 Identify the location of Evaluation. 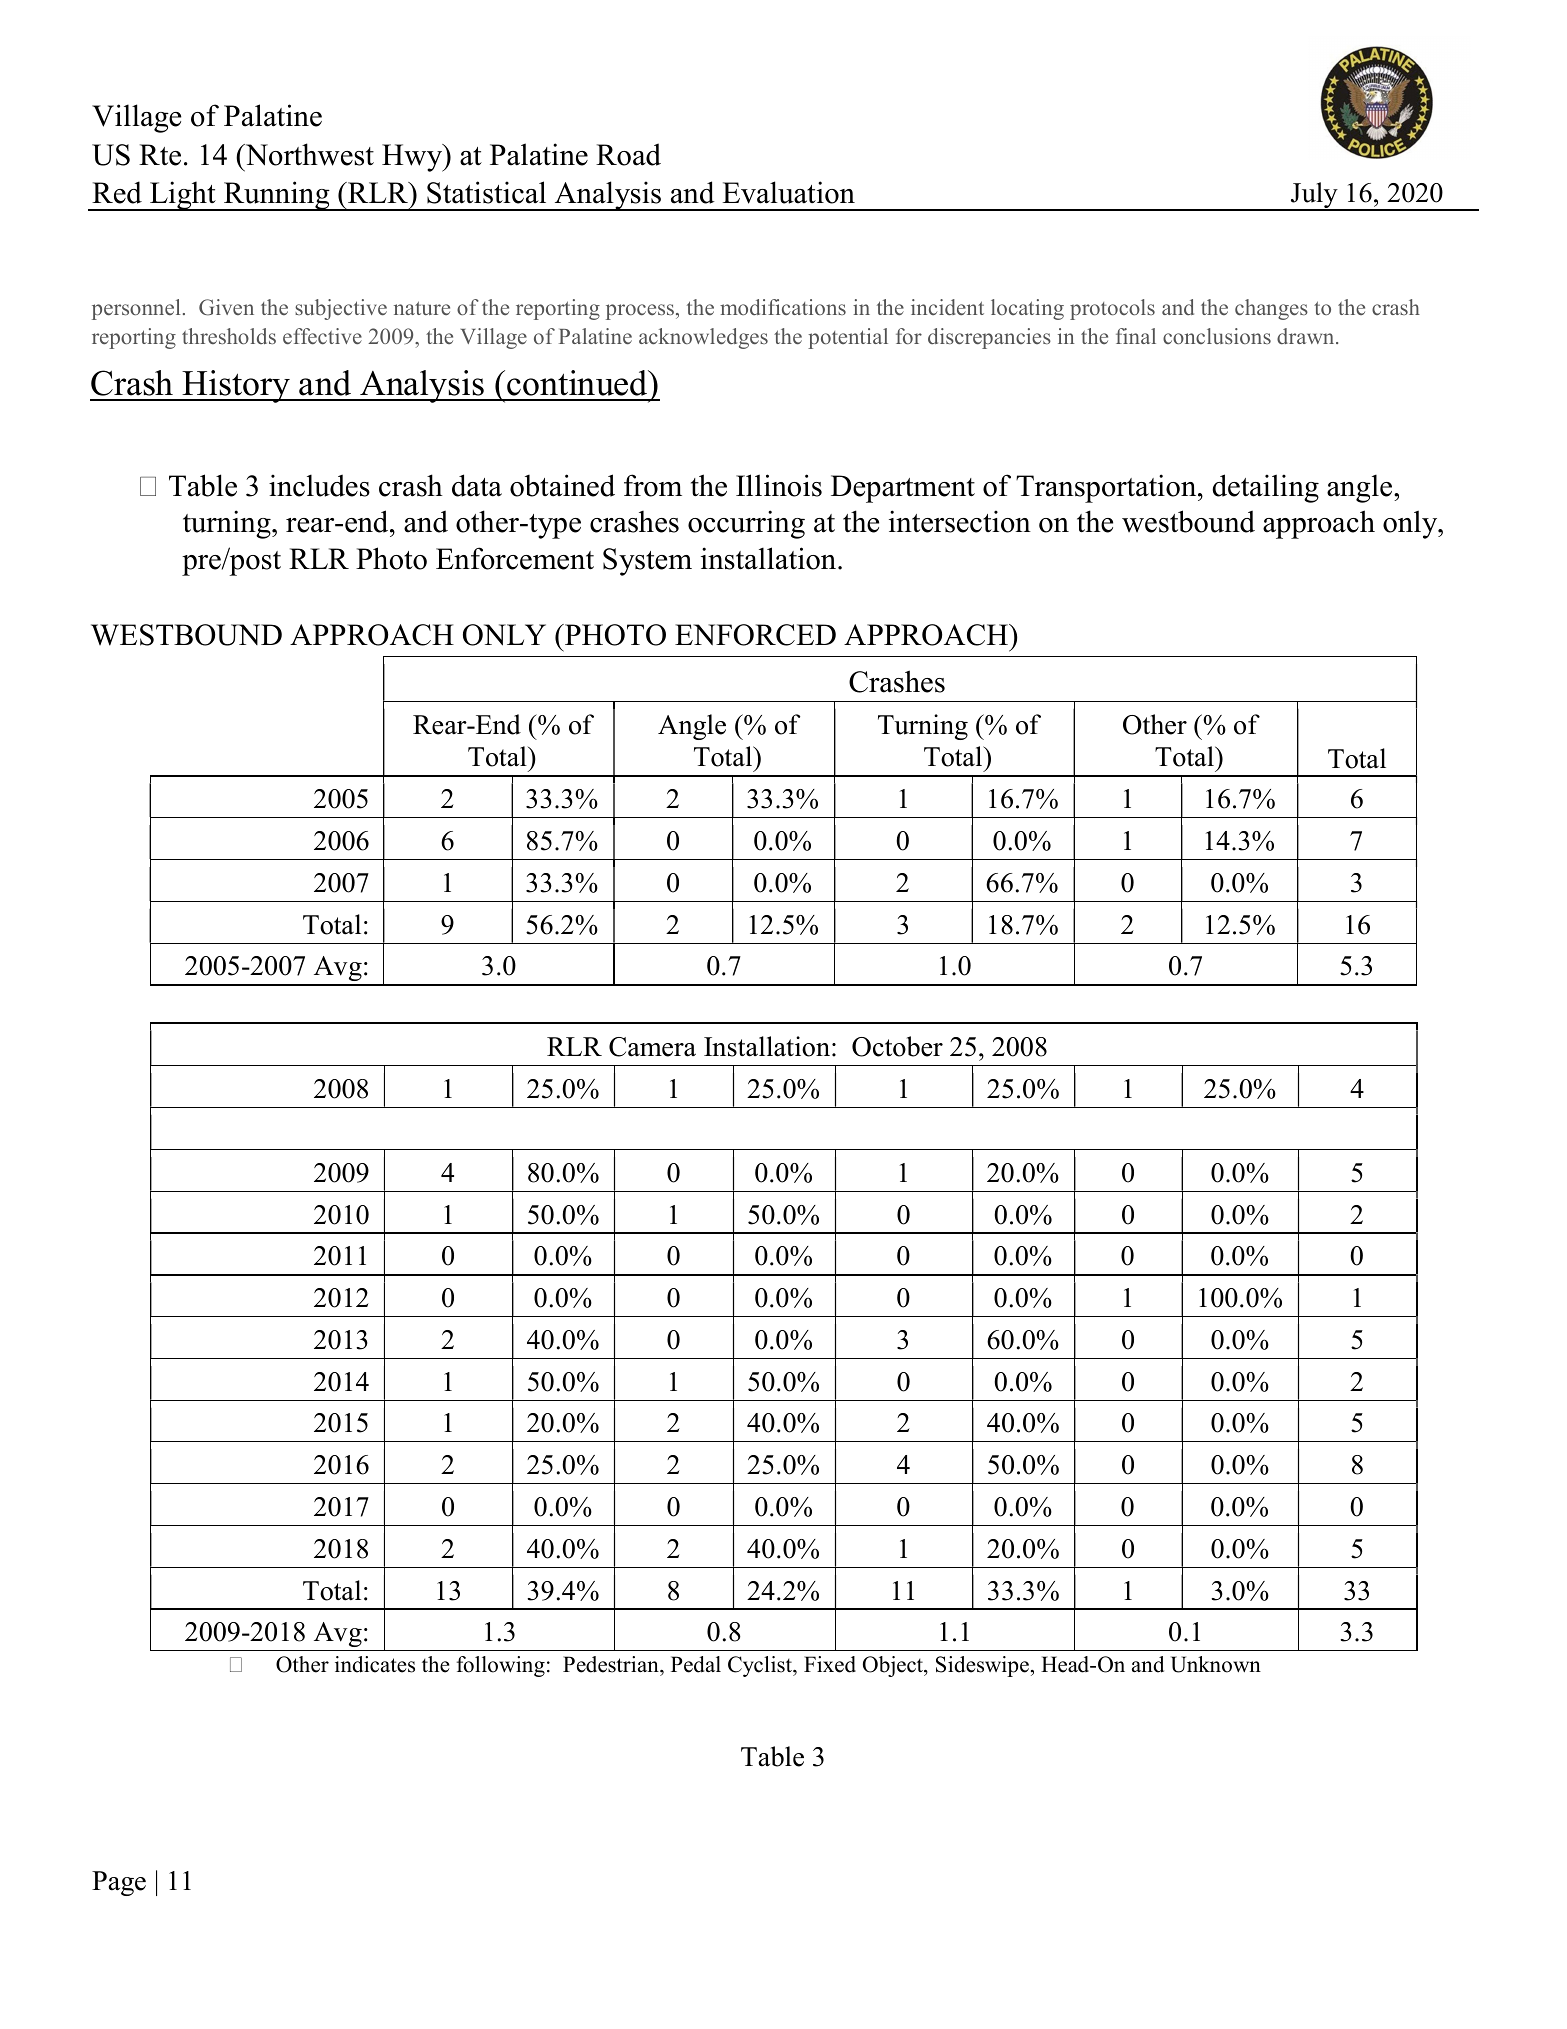
(788, 192).
